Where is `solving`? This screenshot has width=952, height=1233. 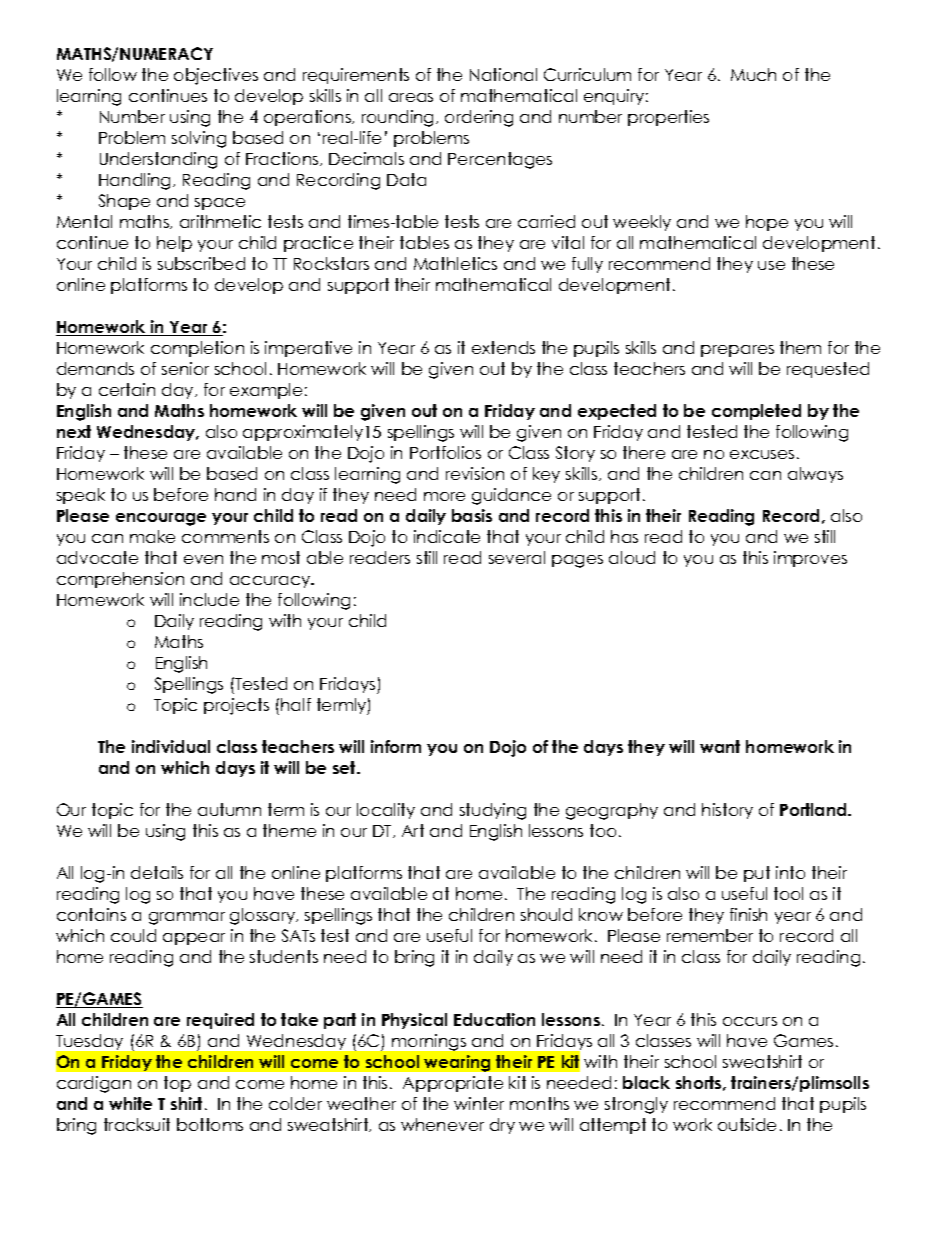
solving is located at coordinates (199, 139).
